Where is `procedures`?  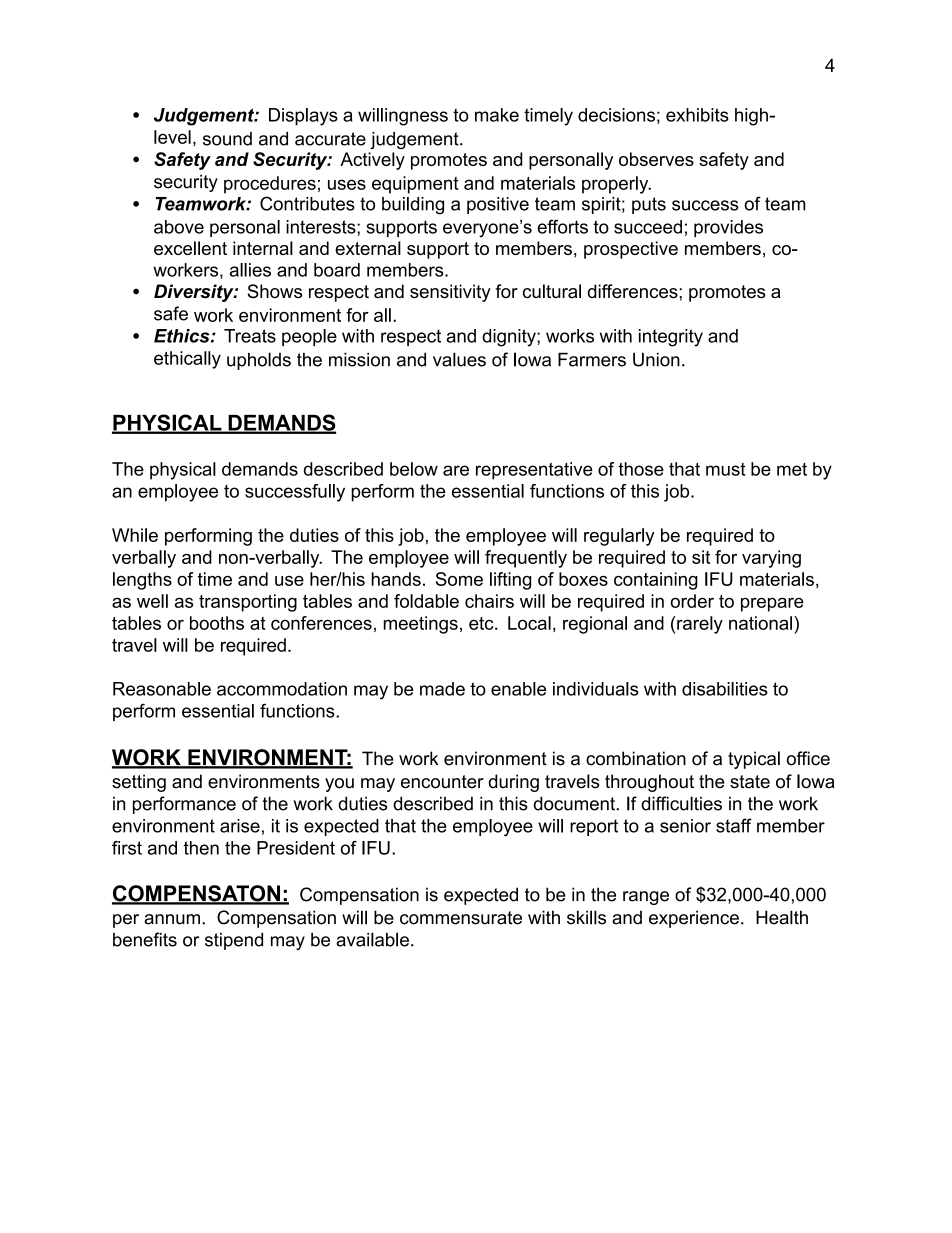 procedures is located at coordinates (270, 185).
